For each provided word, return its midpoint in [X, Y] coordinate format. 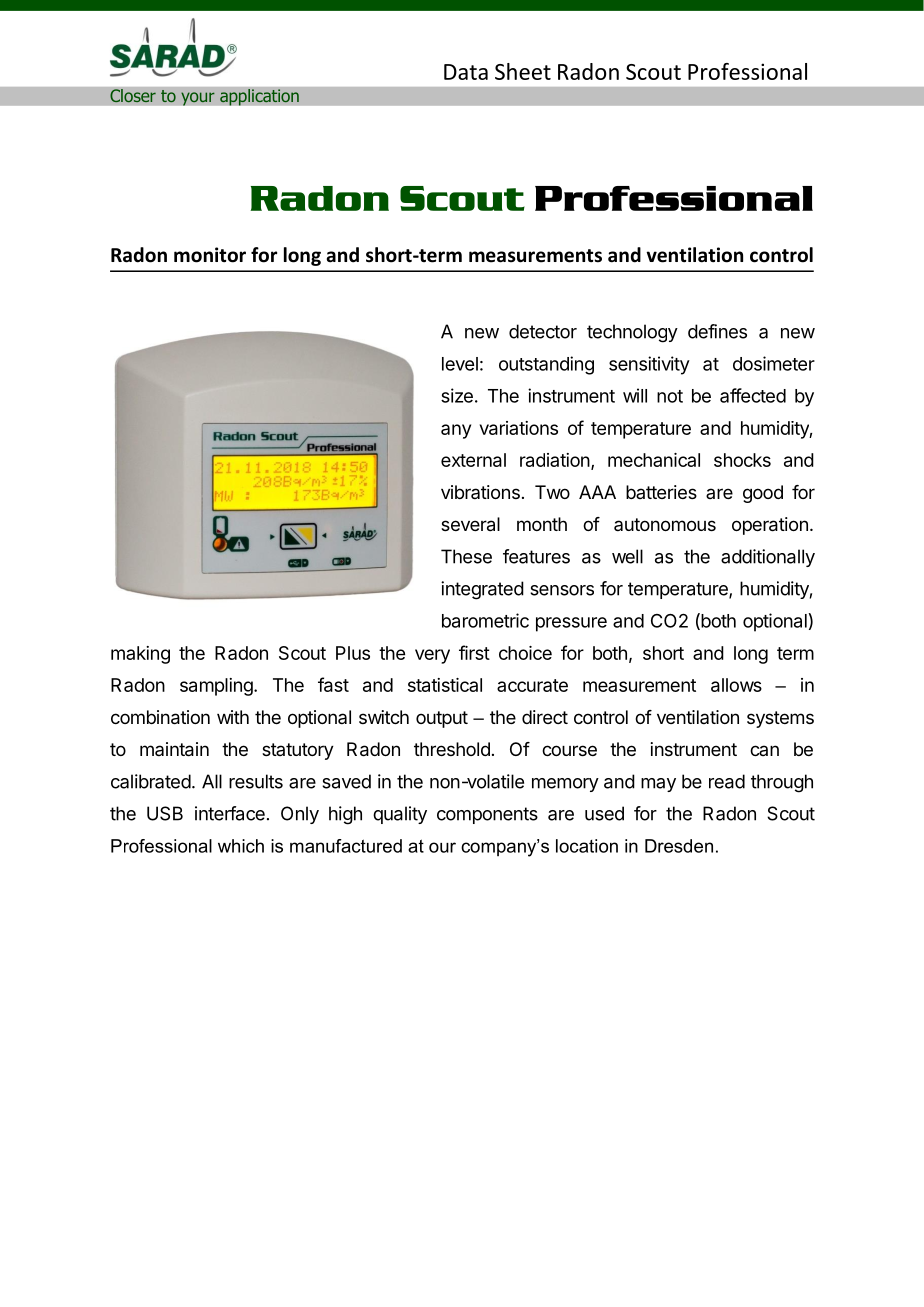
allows [736, 685]
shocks [742, 460]
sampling [217, 687]
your [198, 99]
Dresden [679, 846]
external [473, 460]
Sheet [523, 71]
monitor [210, 255]
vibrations [480, 492]
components [487, 815]
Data [466, 72]
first [474, 652]
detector [543, 331]
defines [717, 331]
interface [230, 813]
